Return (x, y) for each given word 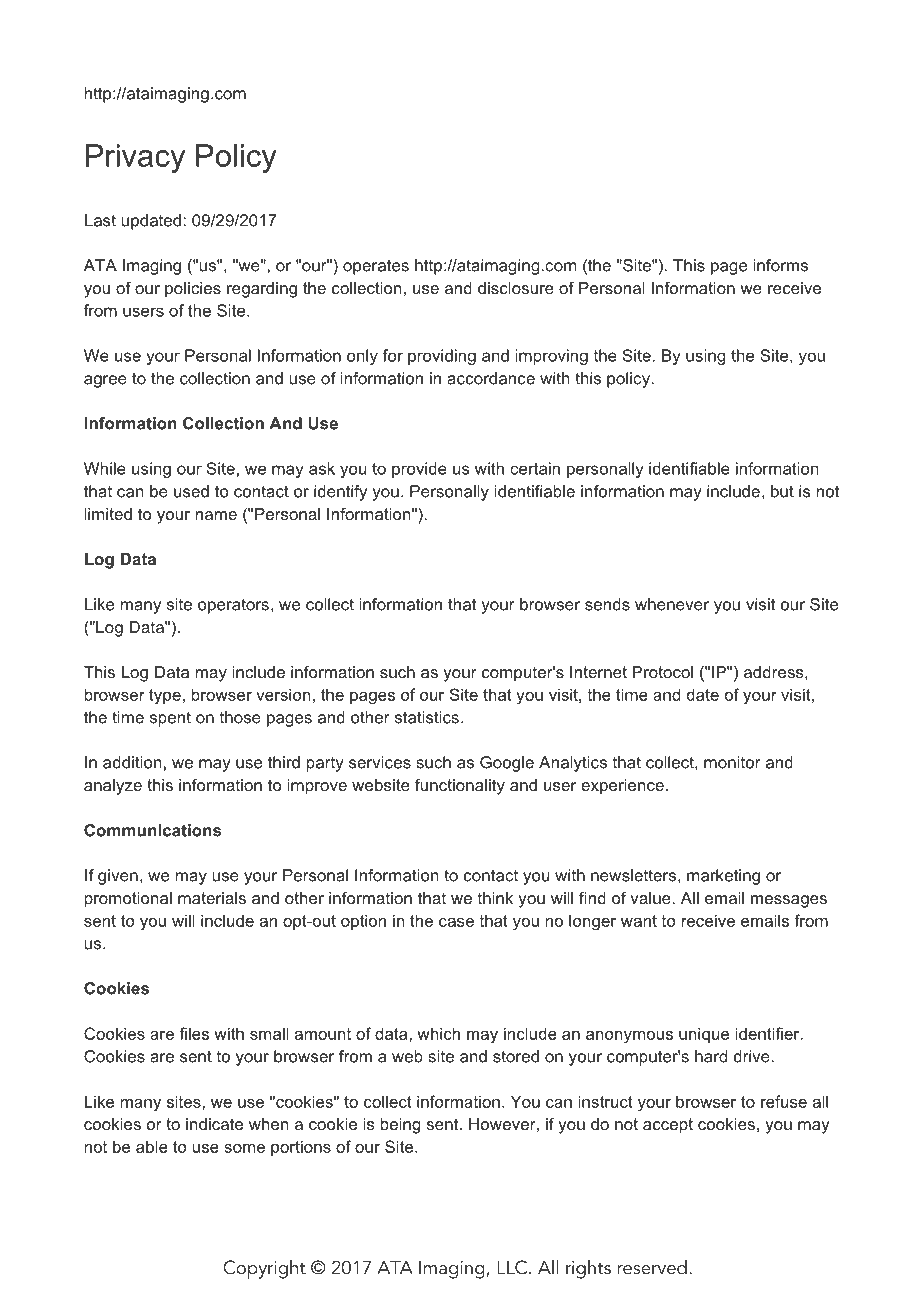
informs (781, 265)
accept (668, 1126)
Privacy (135, 158)
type (165, 697)
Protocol (662, 672)
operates (376, 267)
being (401, 1126)
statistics (427, 717)
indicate (214, 1124)
